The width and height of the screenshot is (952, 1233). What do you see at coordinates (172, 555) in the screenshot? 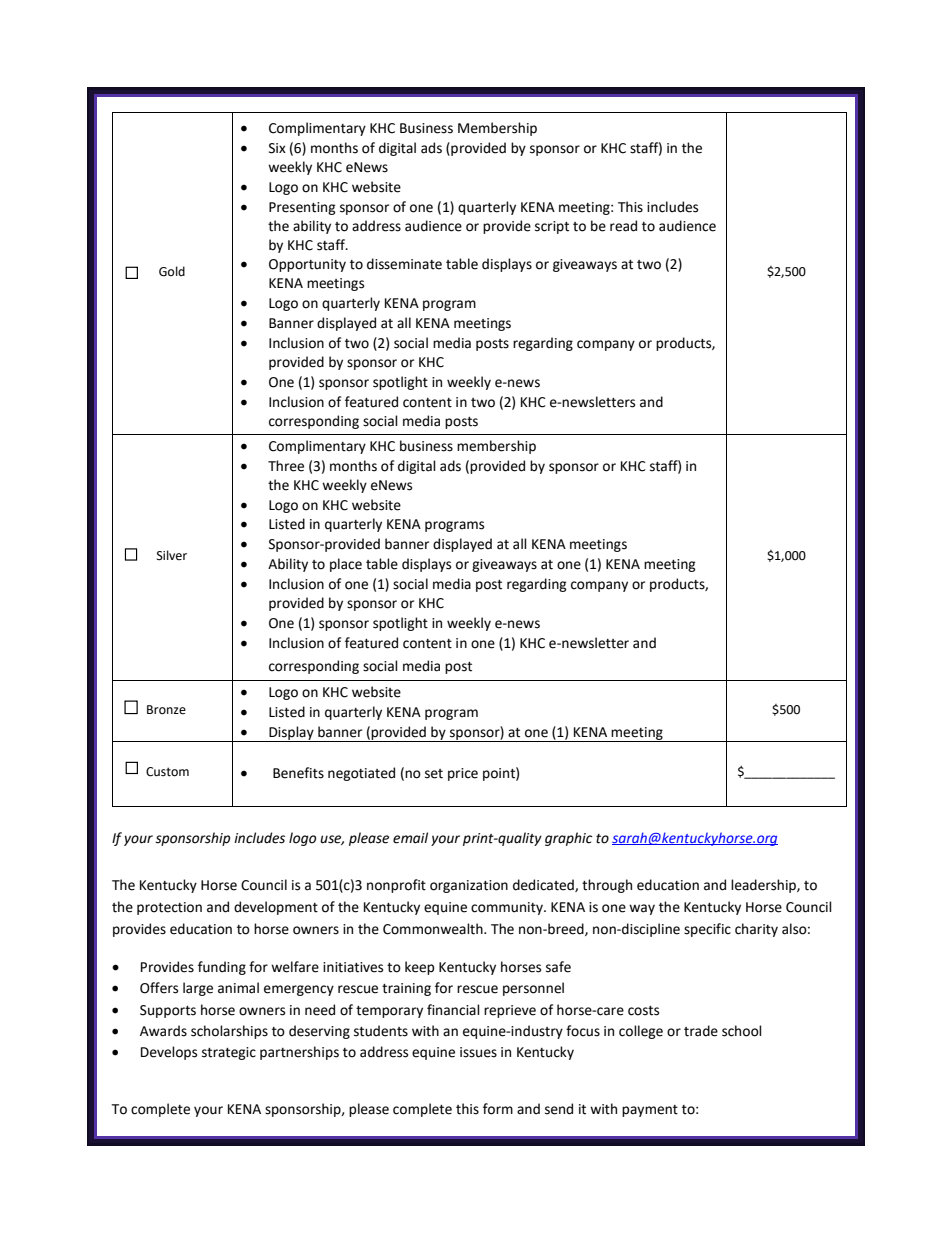
I see `Silver` at bounding box center [172, 555].
